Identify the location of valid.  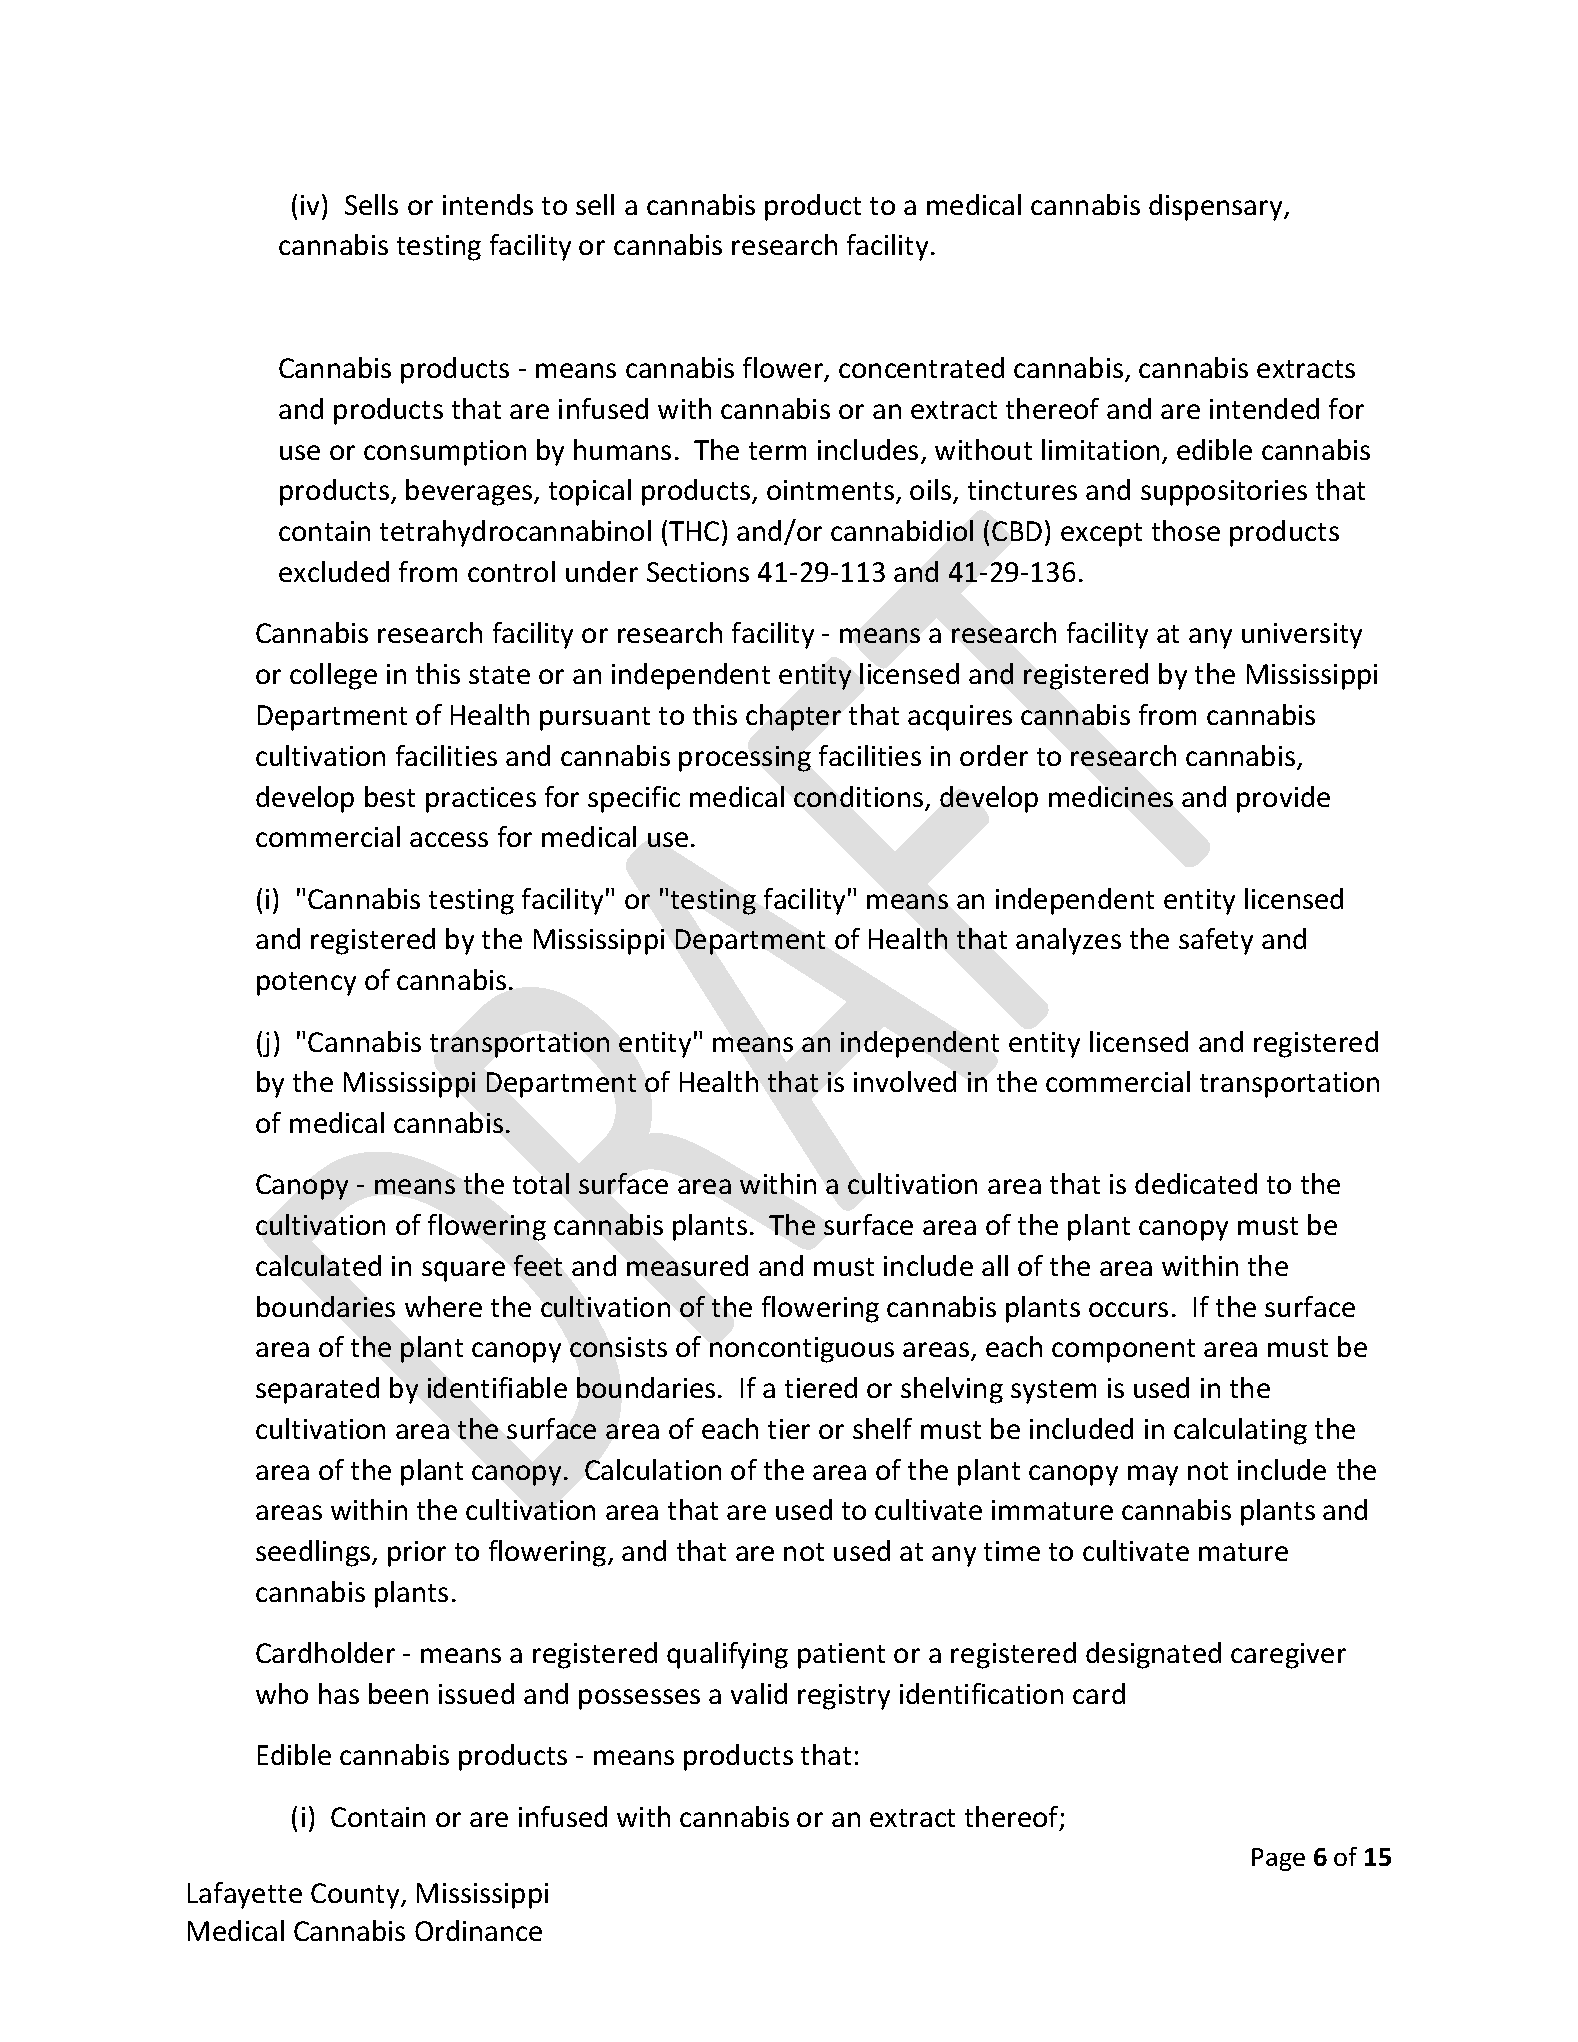
(759, 1693).
